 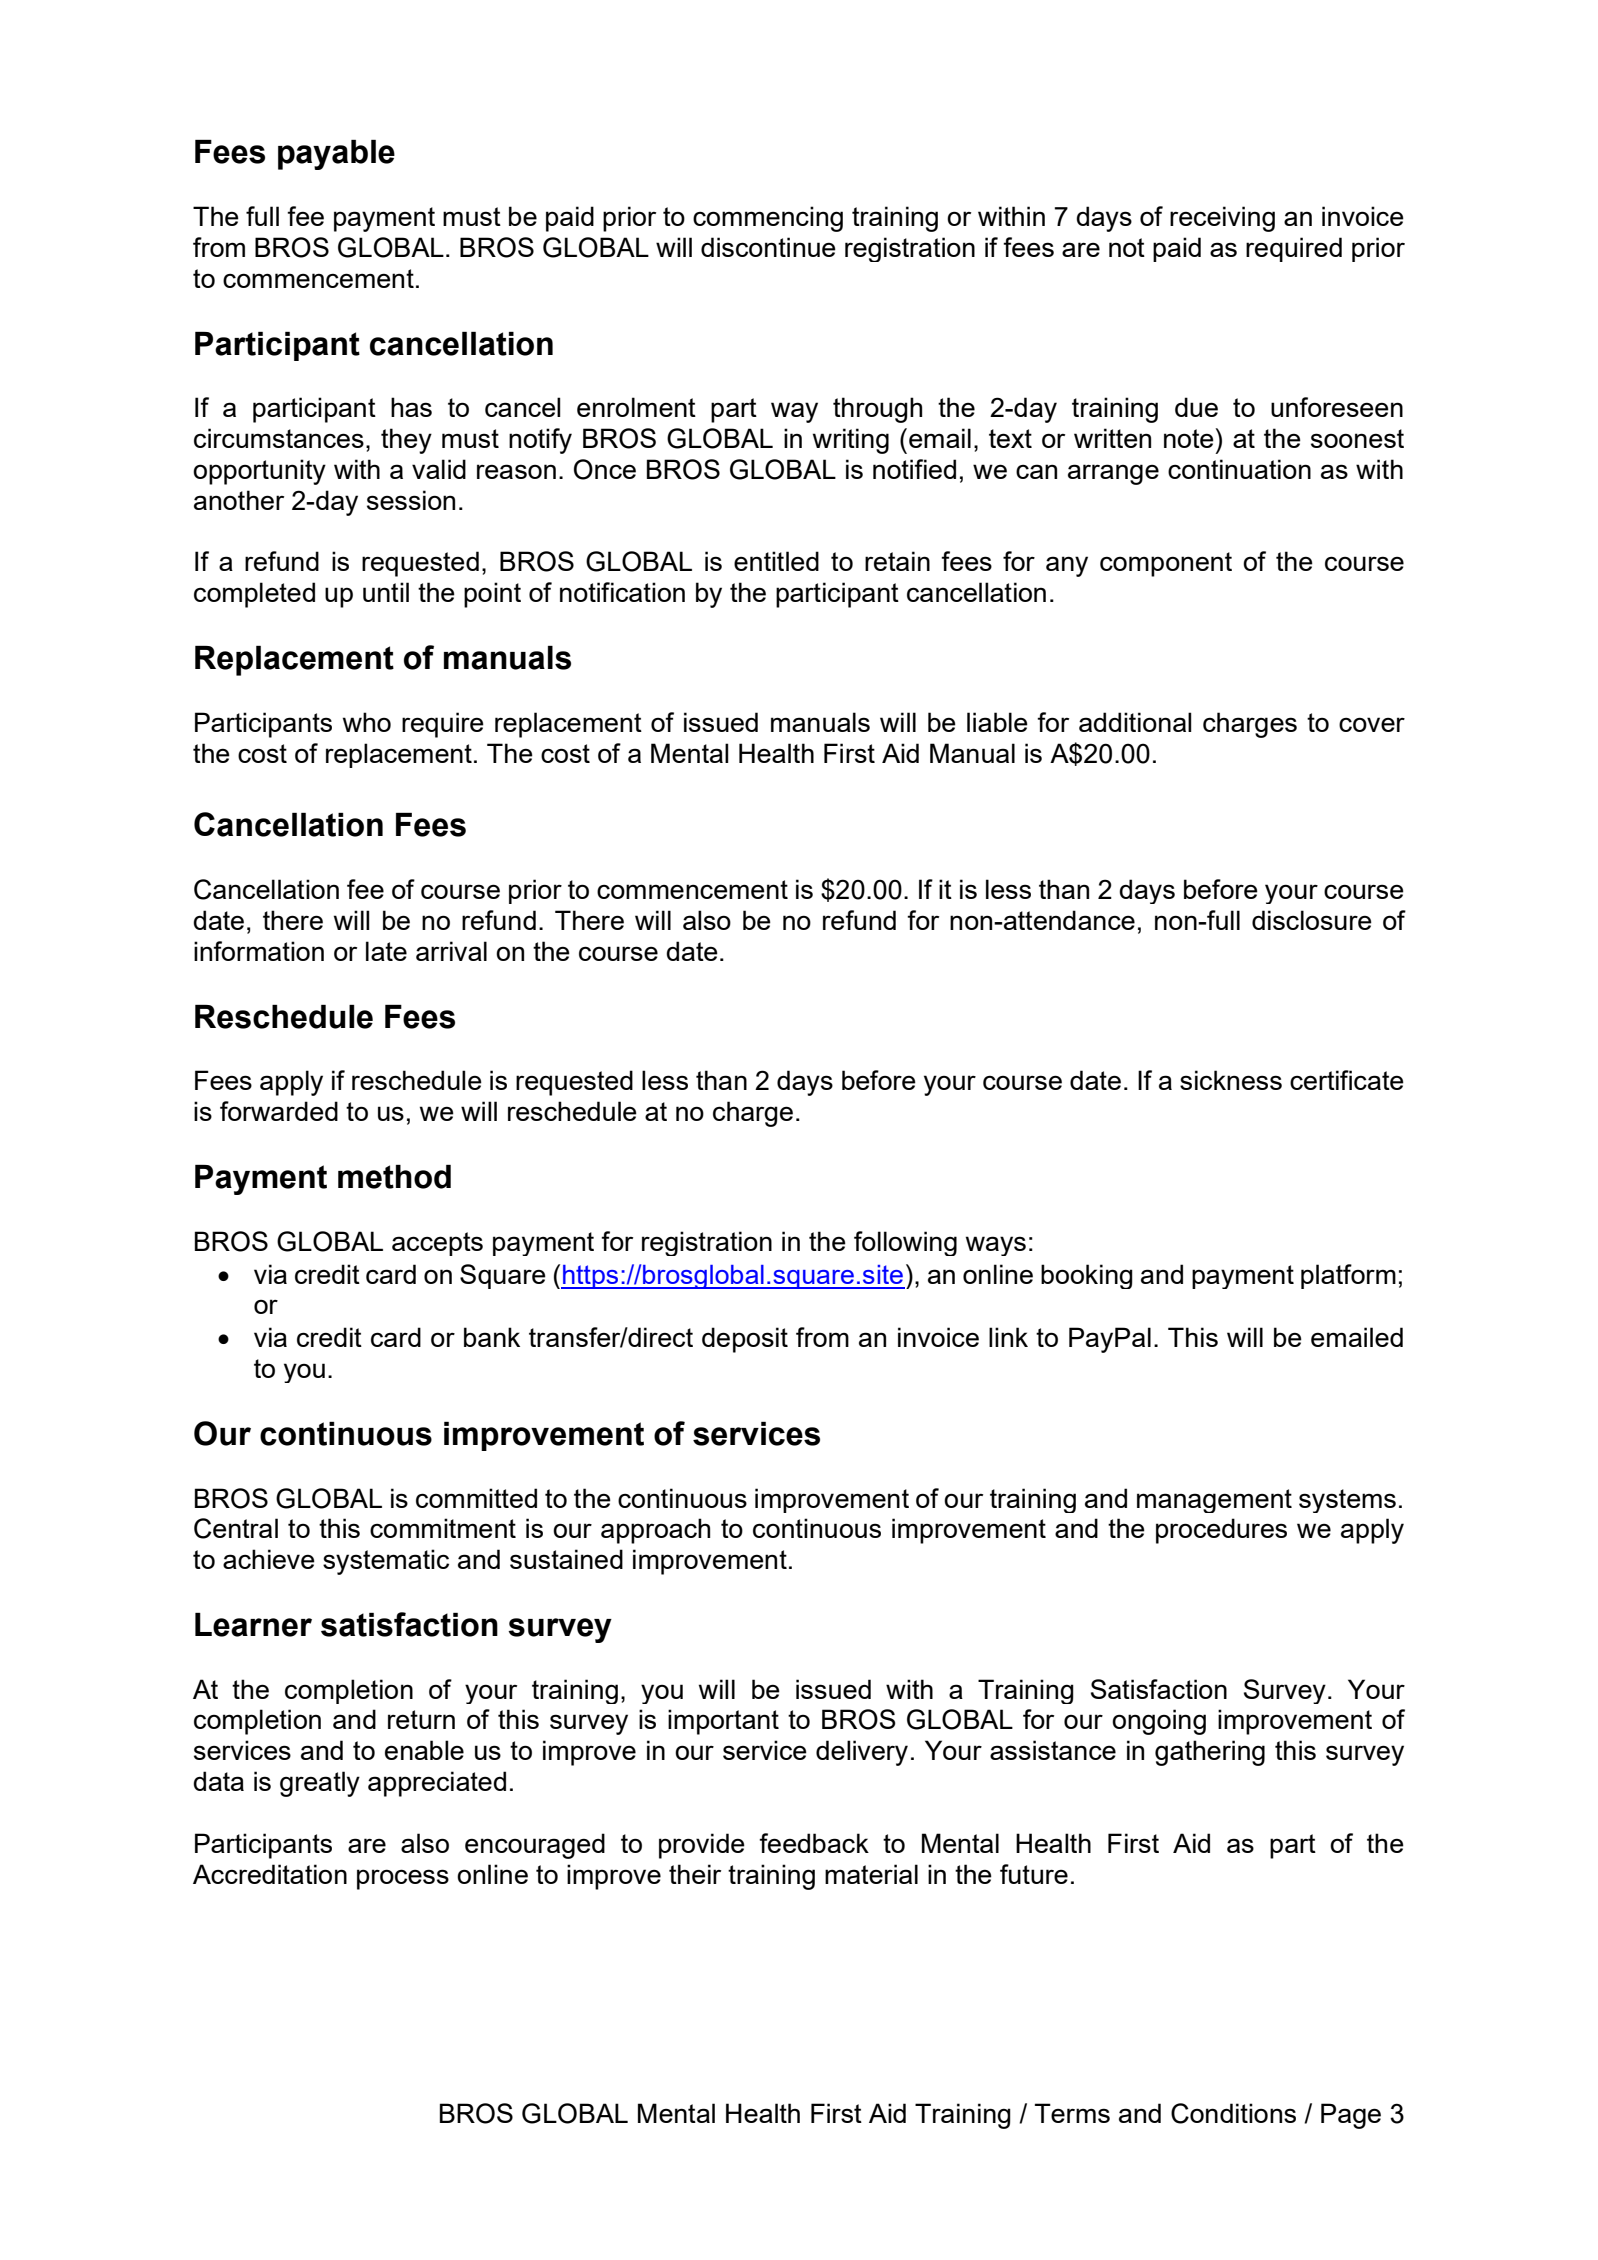 What do you see at coordinates (394, 1177) in the image?
I see `method` at bounding box center [394, 1177].
